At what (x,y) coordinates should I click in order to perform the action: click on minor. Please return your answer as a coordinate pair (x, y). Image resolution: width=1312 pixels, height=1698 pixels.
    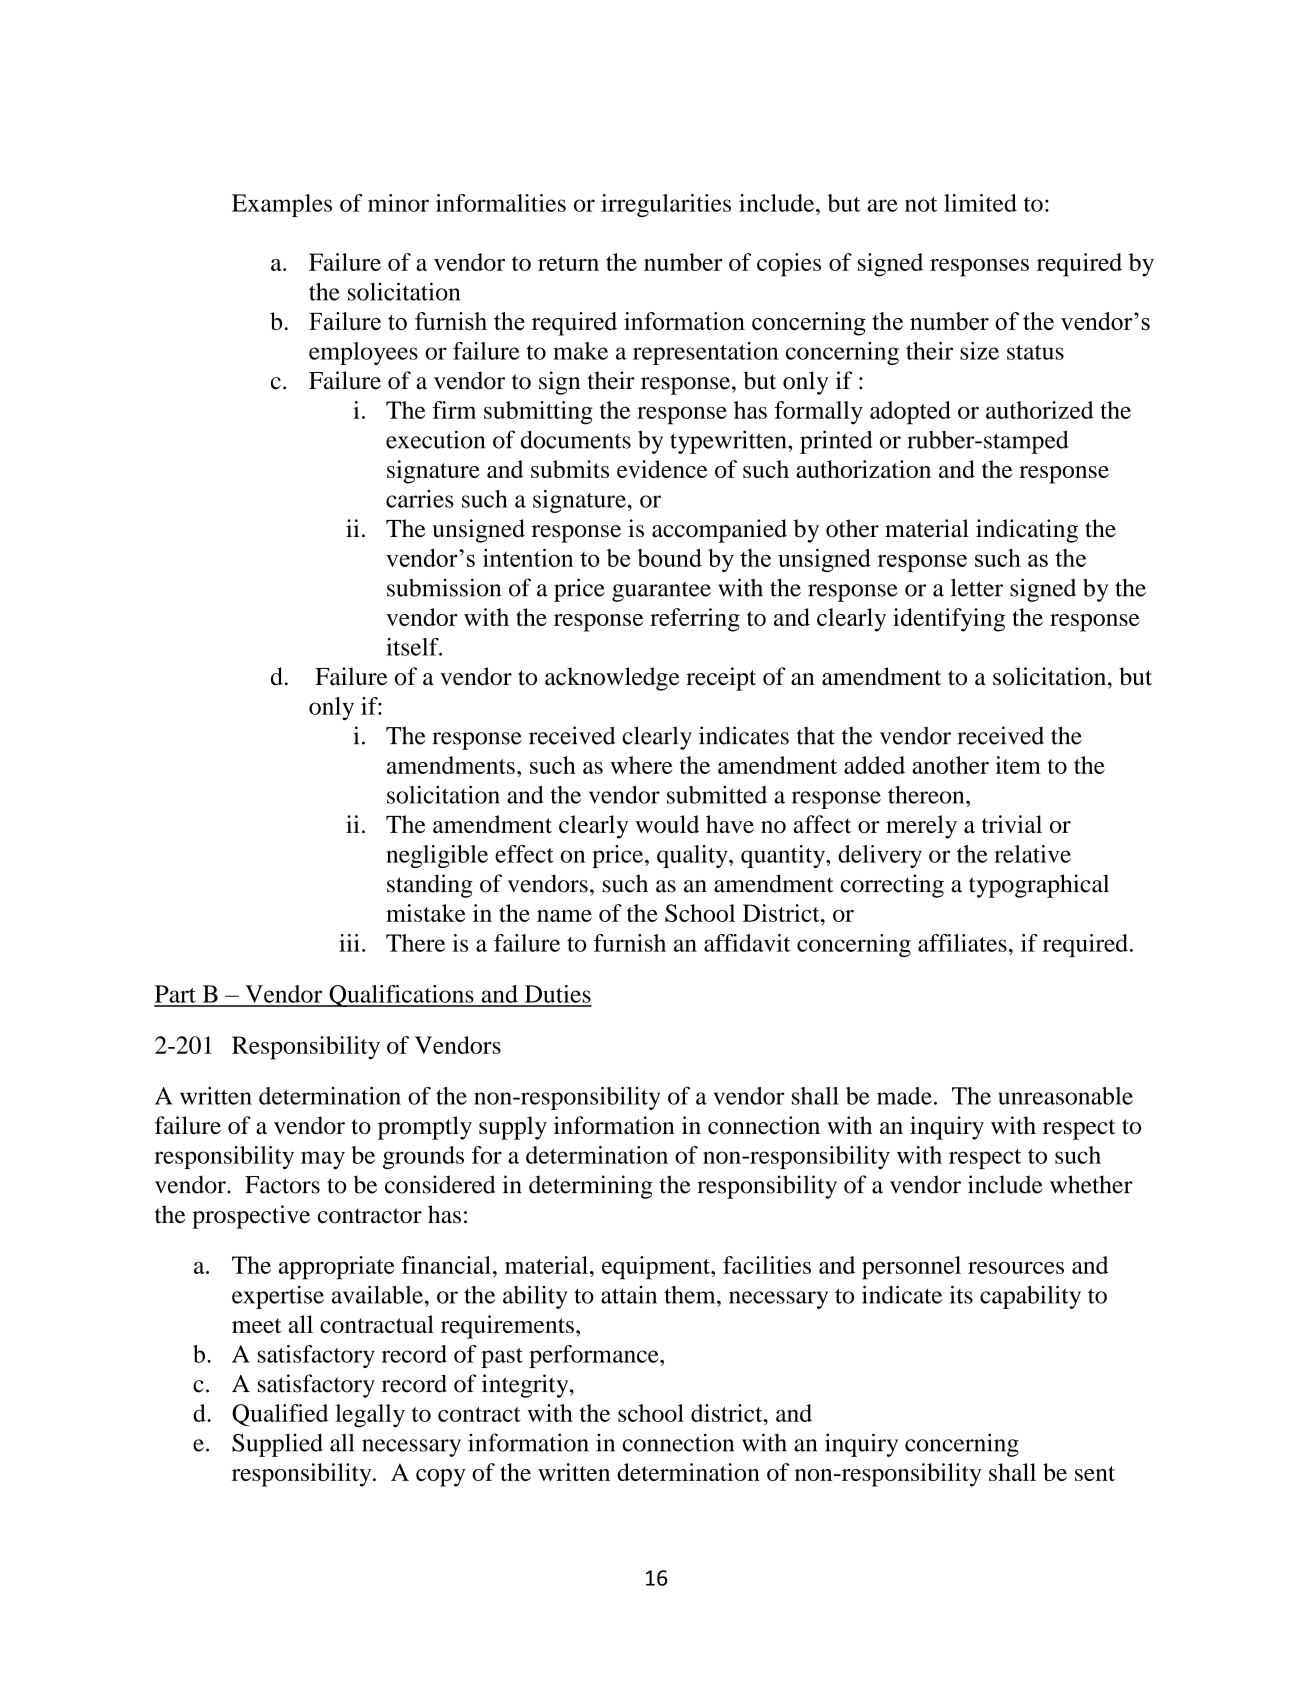
    Looking at the image, I should click on (398, 203).
